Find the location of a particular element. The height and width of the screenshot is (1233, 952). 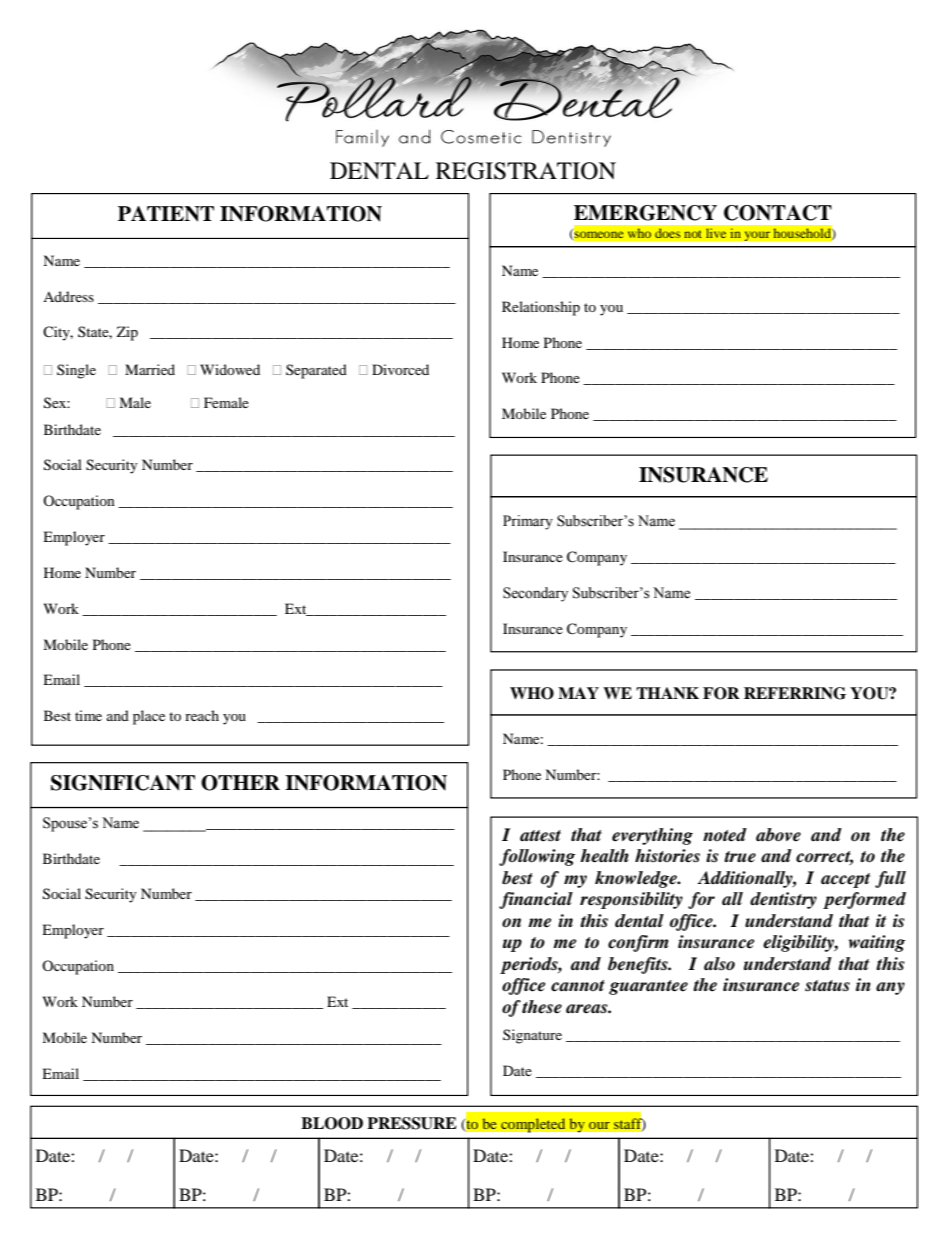

BLOOD is located at coordinates (332, 1123).
